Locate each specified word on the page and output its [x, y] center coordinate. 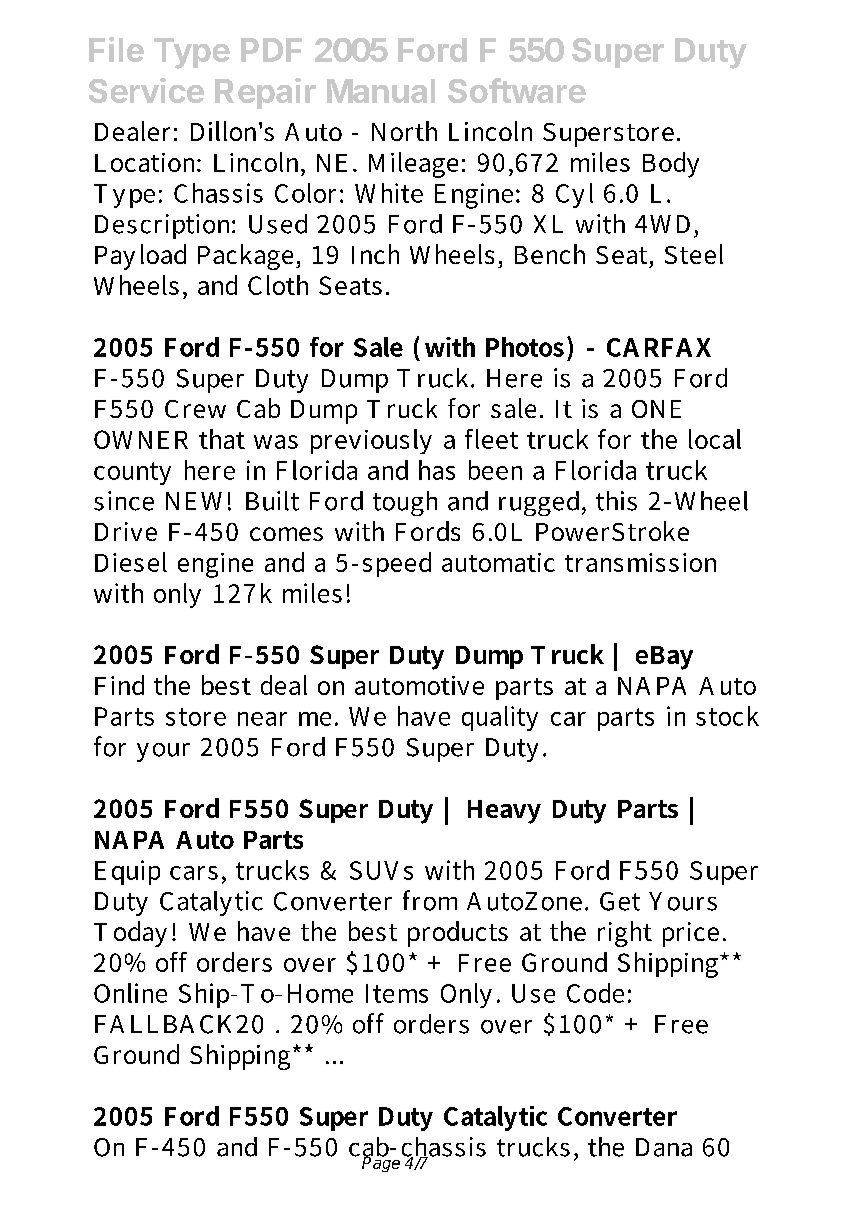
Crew [195, 409]
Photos [525, 347]
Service [146, 90]
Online [130, 993]
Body [671, 165]
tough [405, 503]
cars [194, 873]
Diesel [131, 562]
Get [620, 901]
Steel [694, 254]
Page [381, 1163]
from [430, 900]
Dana [664, 1147]
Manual [381, 91]
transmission [640, 562]
